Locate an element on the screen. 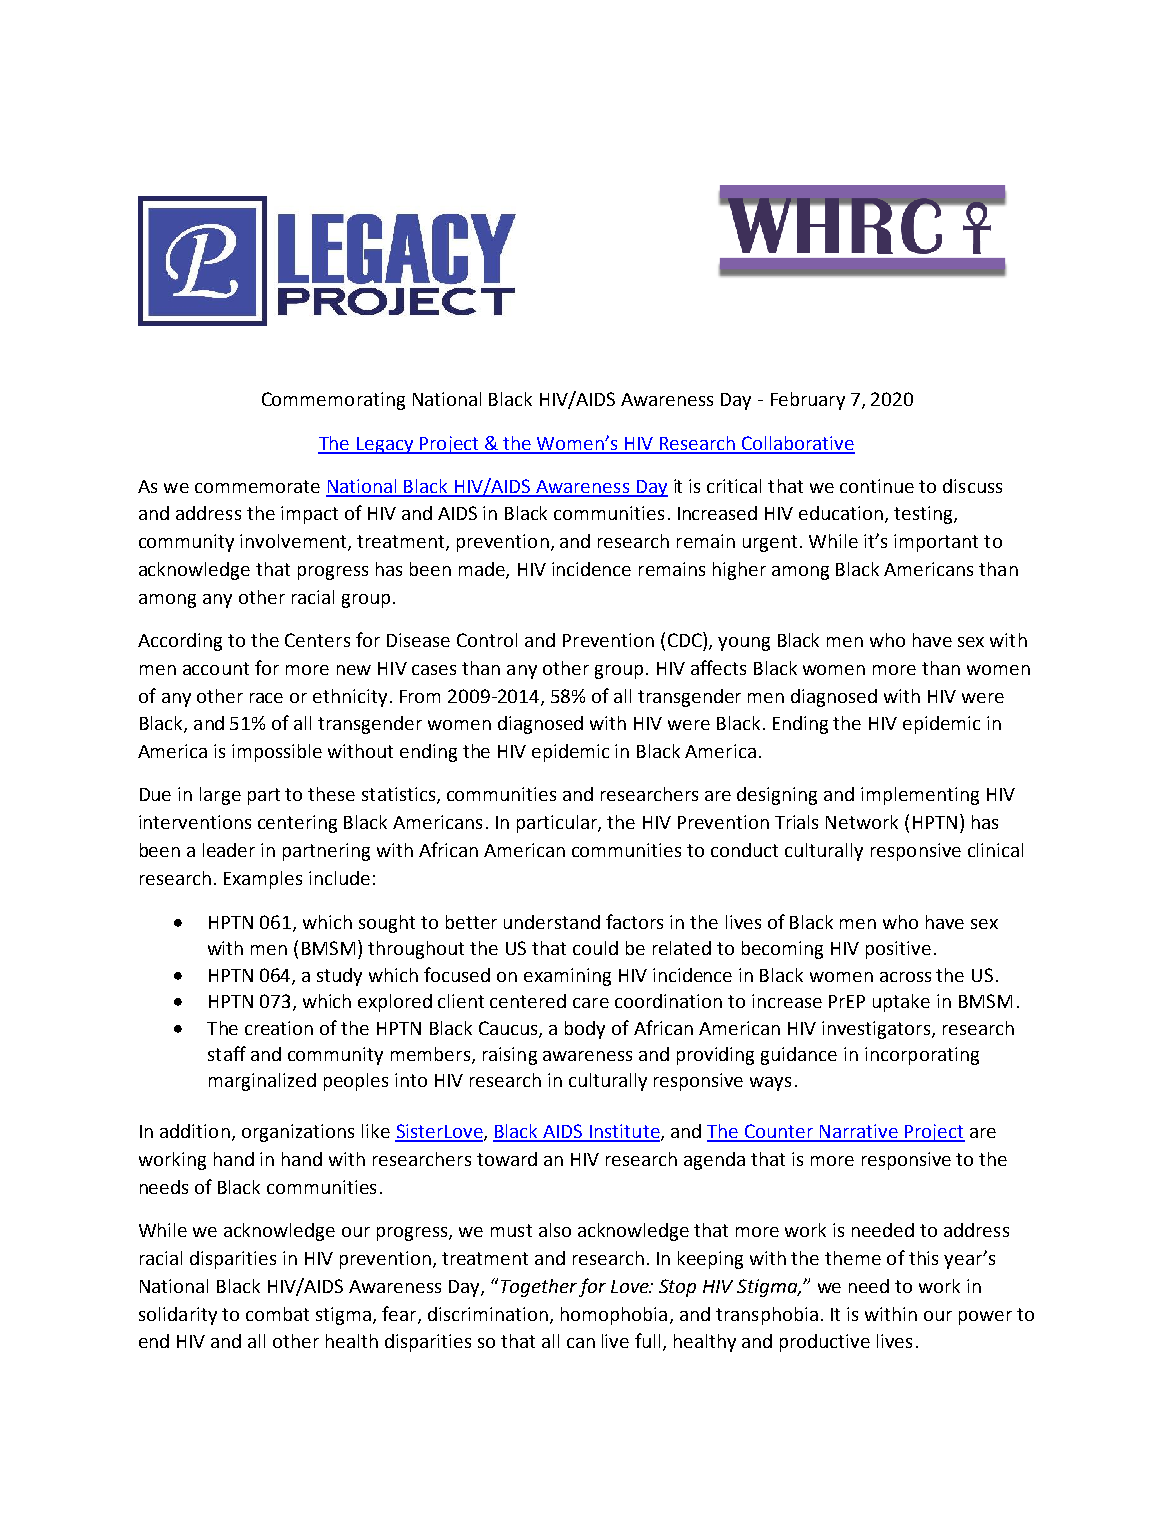  marginalized is located at coordinates (262, 1082).
